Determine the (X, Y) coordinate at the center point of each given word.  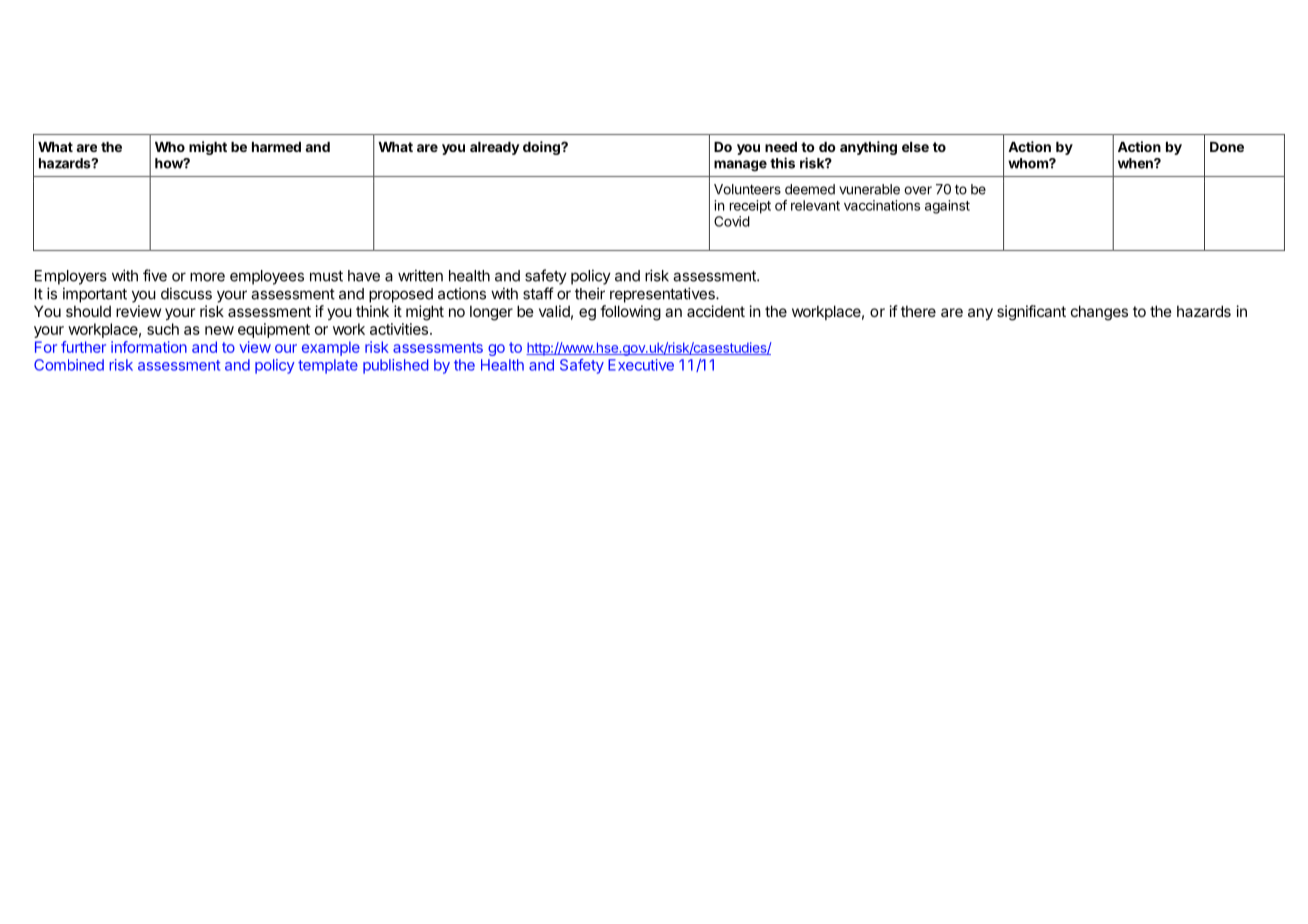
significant (1031, 313)
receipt (750, 207)
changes (1099, 313)
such (163, 329)
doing (542, 148)
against (947, 207)
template (328, 366)
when (1136, 163)
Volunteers (747, 189)
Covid (732, 221)
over (918, 190)
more (207, 277)
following (630, 313)
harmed (276, 147)
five (155, 275)
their (590, 293)
